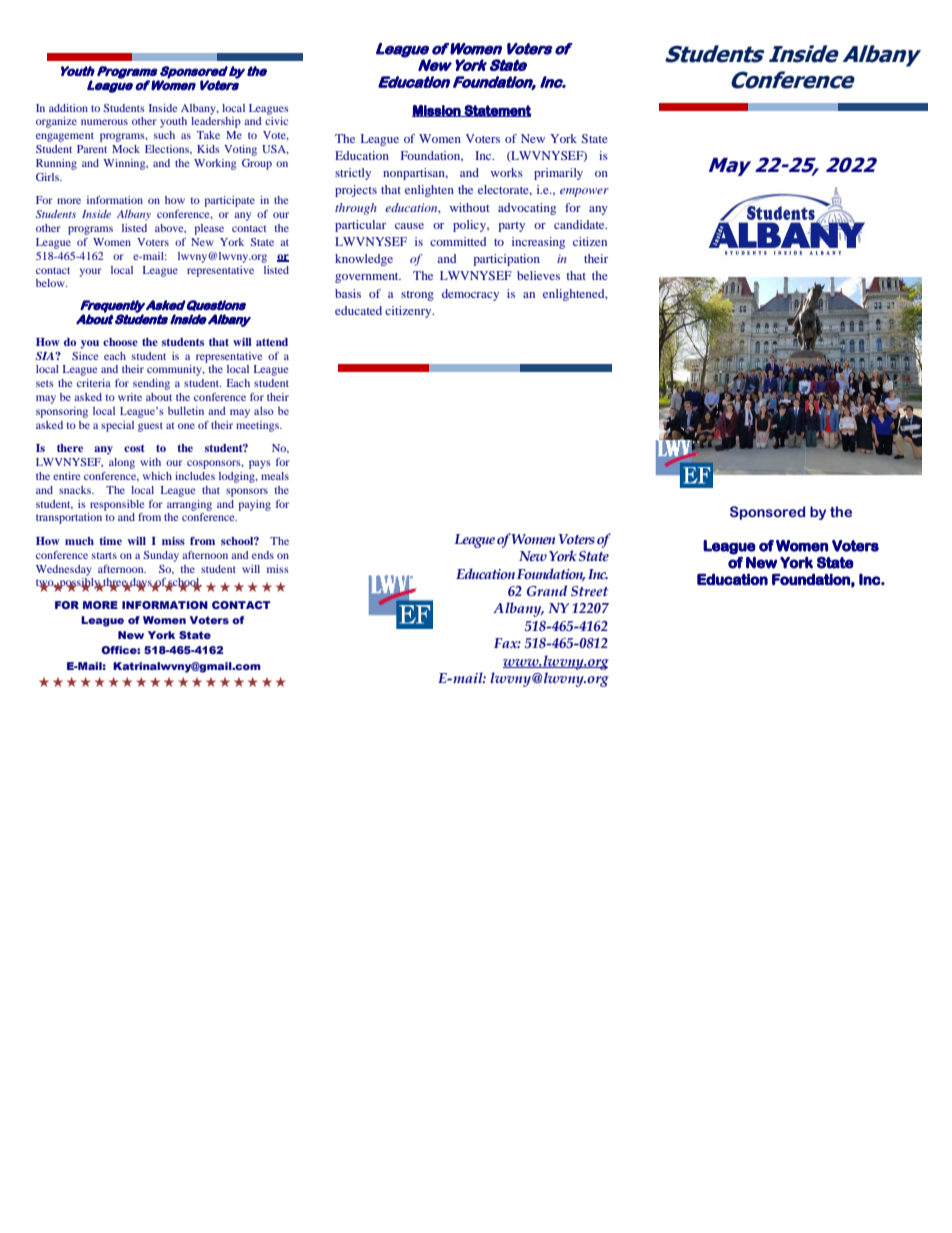 This screenshot has width=952, height=1233. Describe the element at coordinates (527, 209) in the screenshot. I see `advocating` at that location.
